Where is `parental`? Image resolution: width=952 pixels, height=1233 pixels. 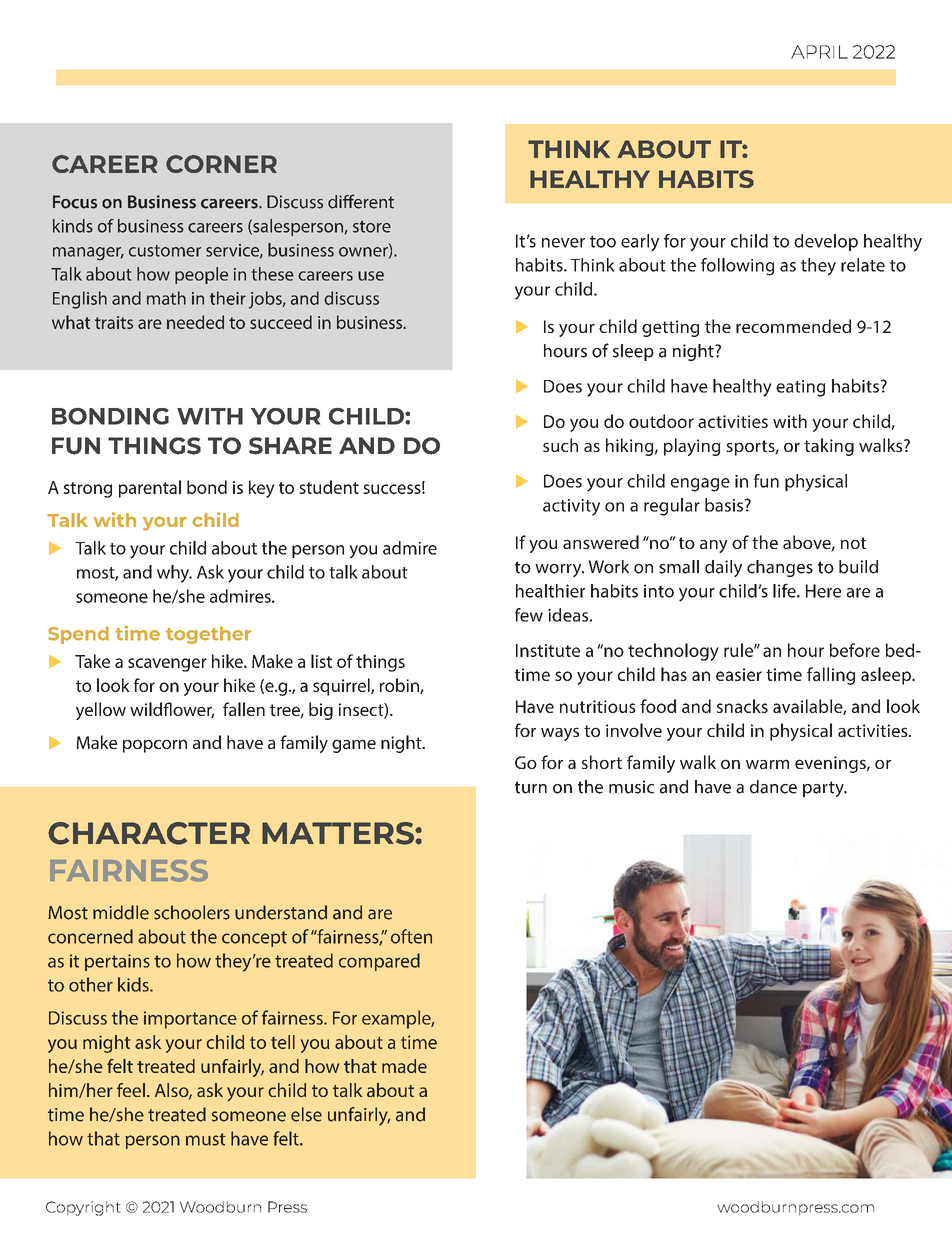 parental is located at coordinates (150, 489).
